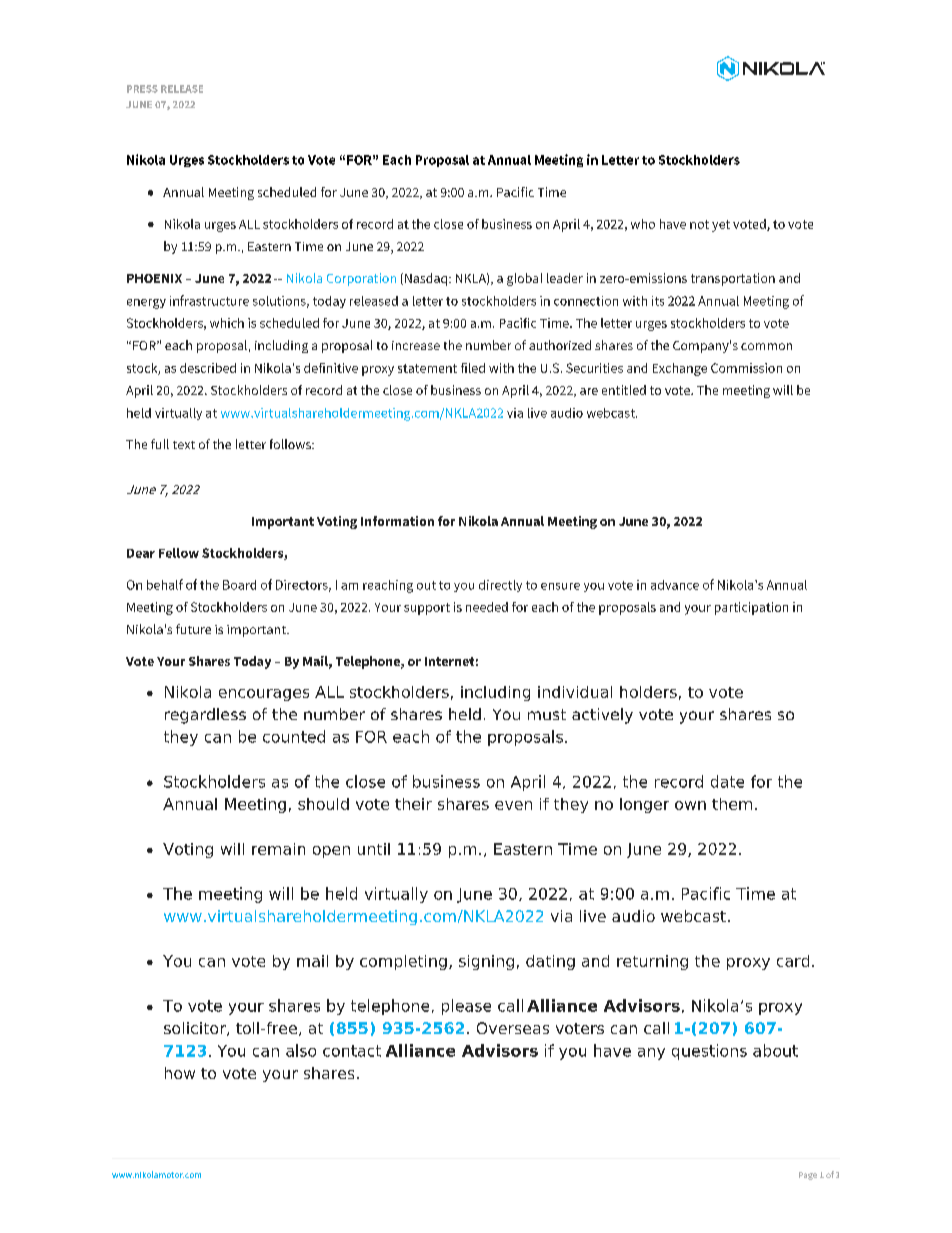 The image size is (952, 1233). Describe the element at coordinates (513, 1028) in the page. I see `Overseas` at that location.
